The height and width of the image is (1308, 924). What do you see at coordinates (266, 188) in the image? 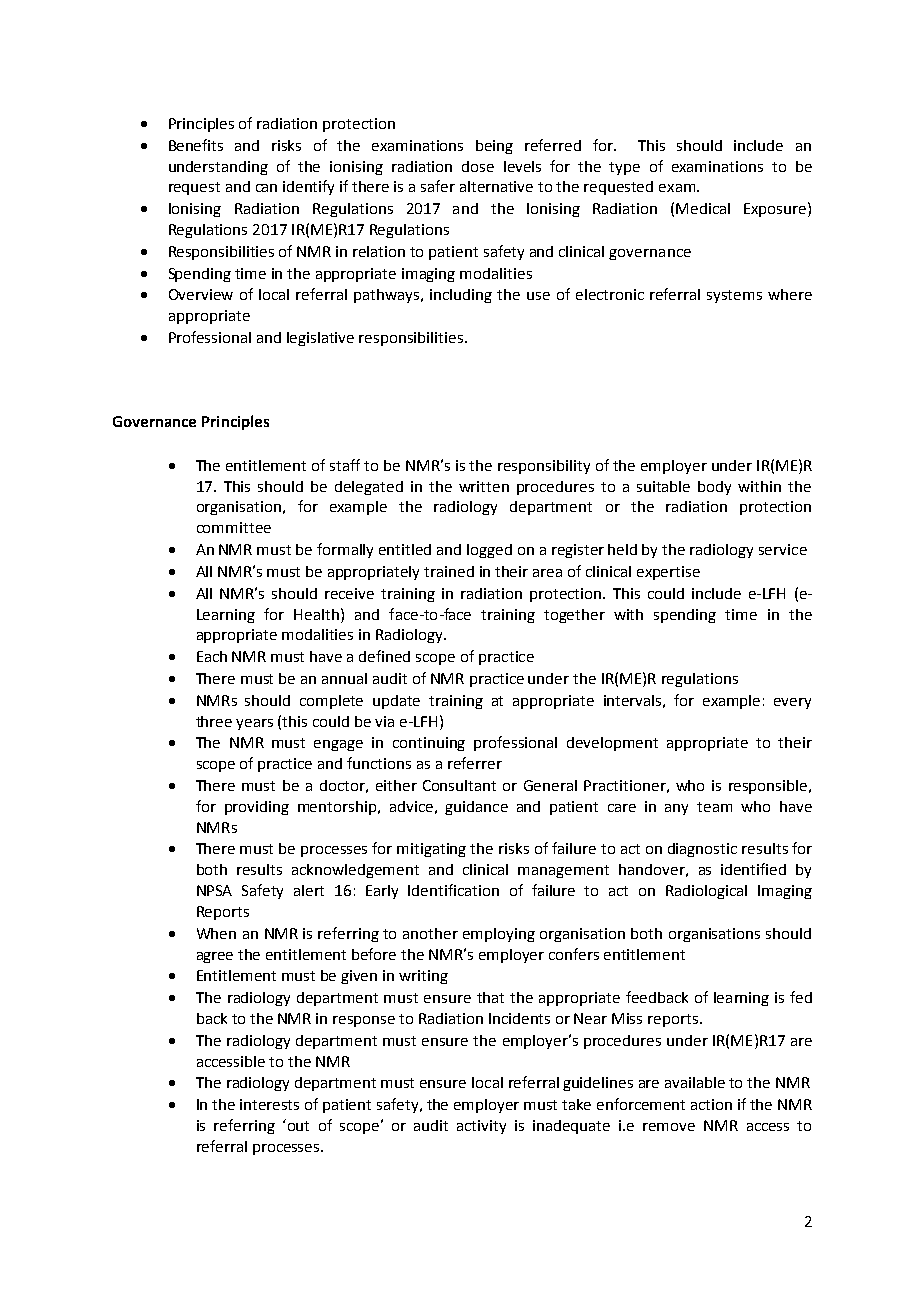
I see `can` at bounding box center [266, 188].
